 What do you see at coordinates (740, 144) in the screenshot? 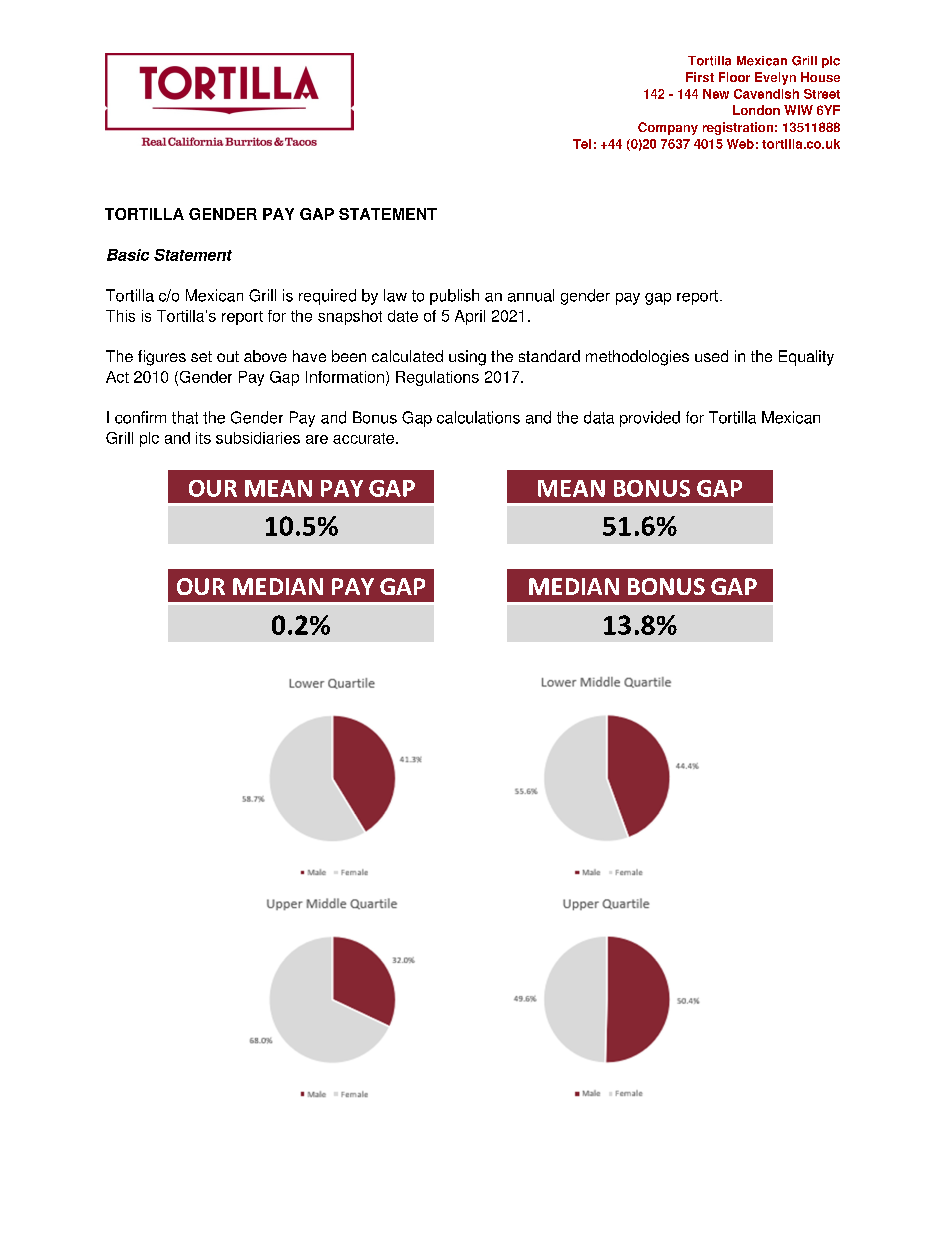
I see `Web` at bounding box center [740, 144].
